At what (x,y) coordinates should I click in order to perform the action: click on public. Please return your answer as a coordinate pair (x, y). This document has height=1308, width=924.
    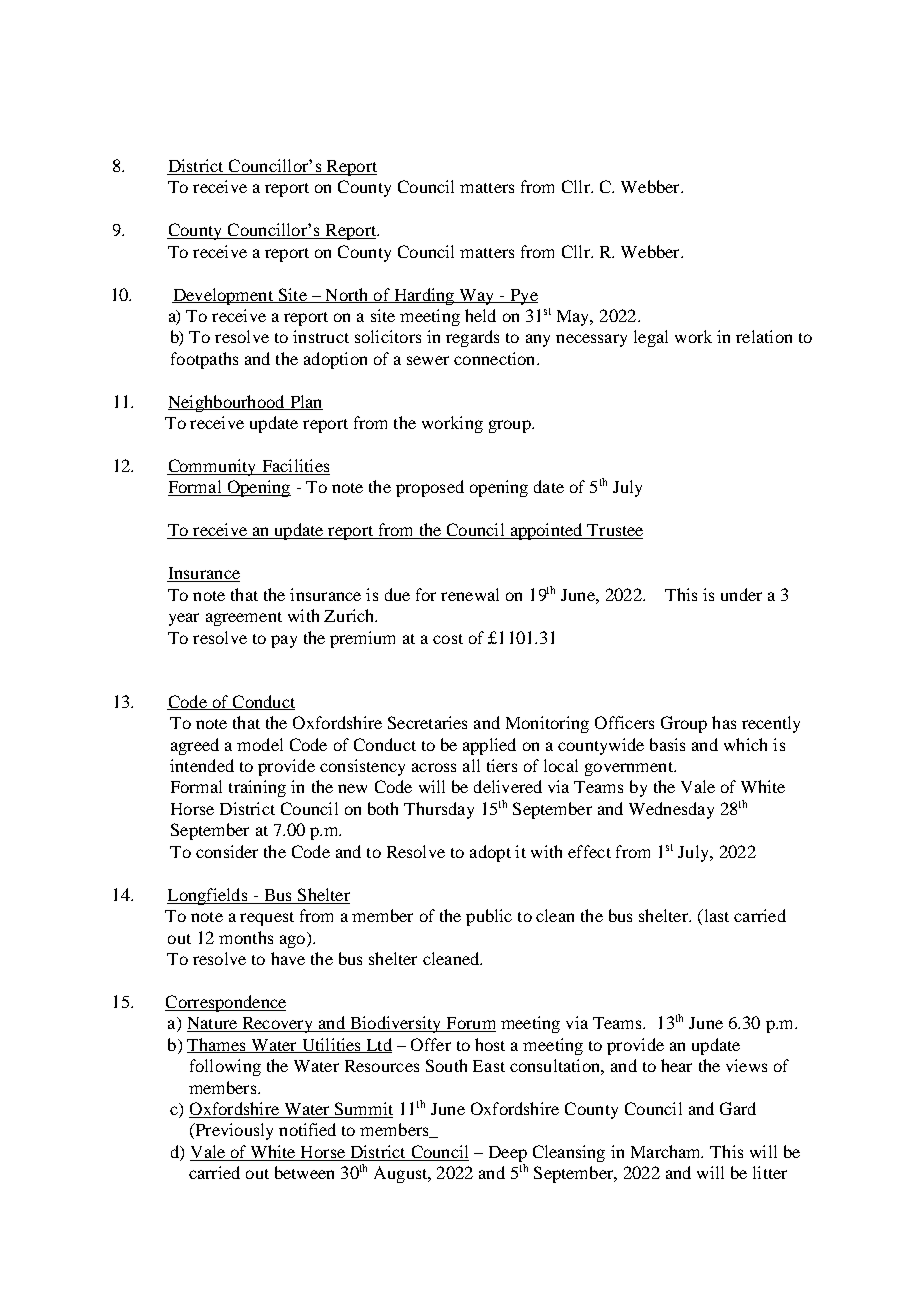
    Looking at the image, I should click on (489, 917).
